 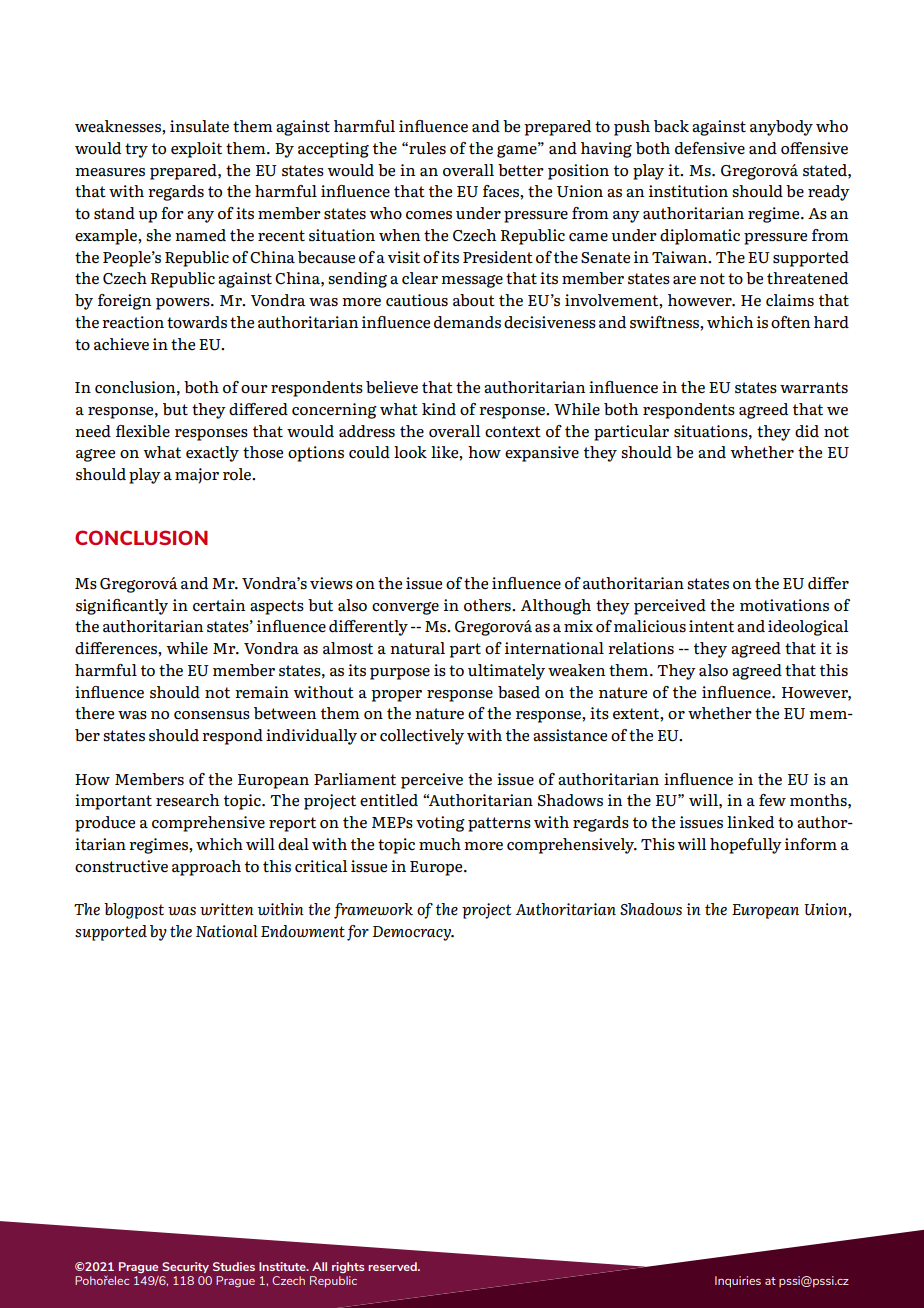 I want to click on Inquiries, so click(x=738, y=1282).
